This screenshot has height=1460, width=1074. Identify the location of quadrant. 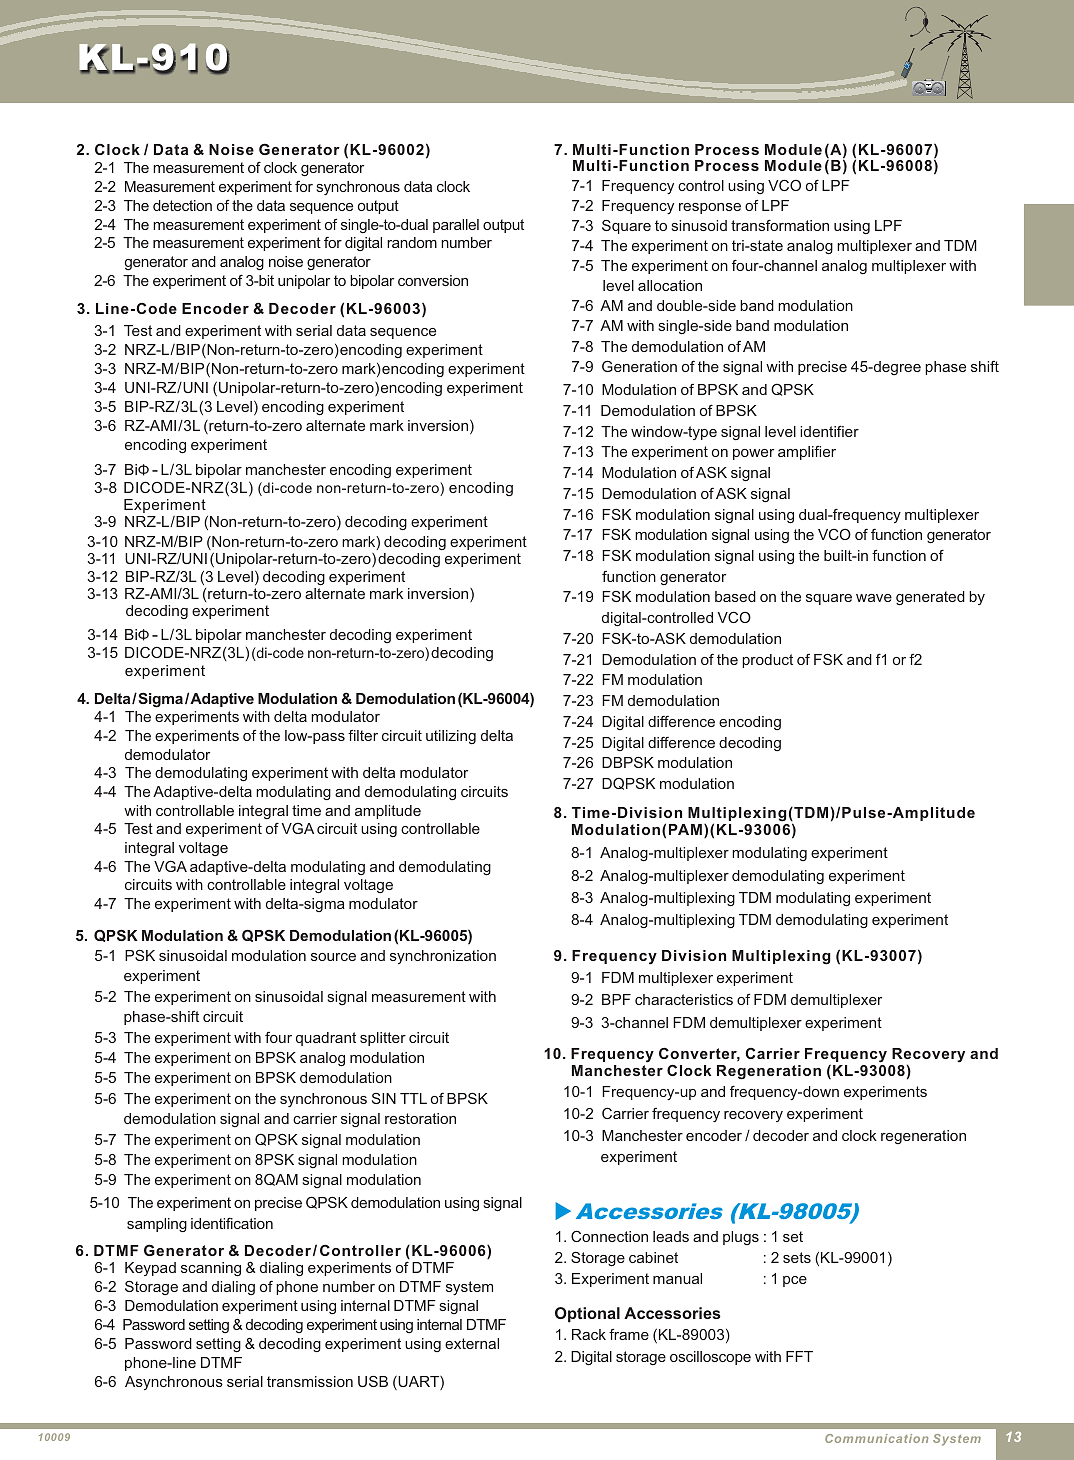
(326, 1039).
